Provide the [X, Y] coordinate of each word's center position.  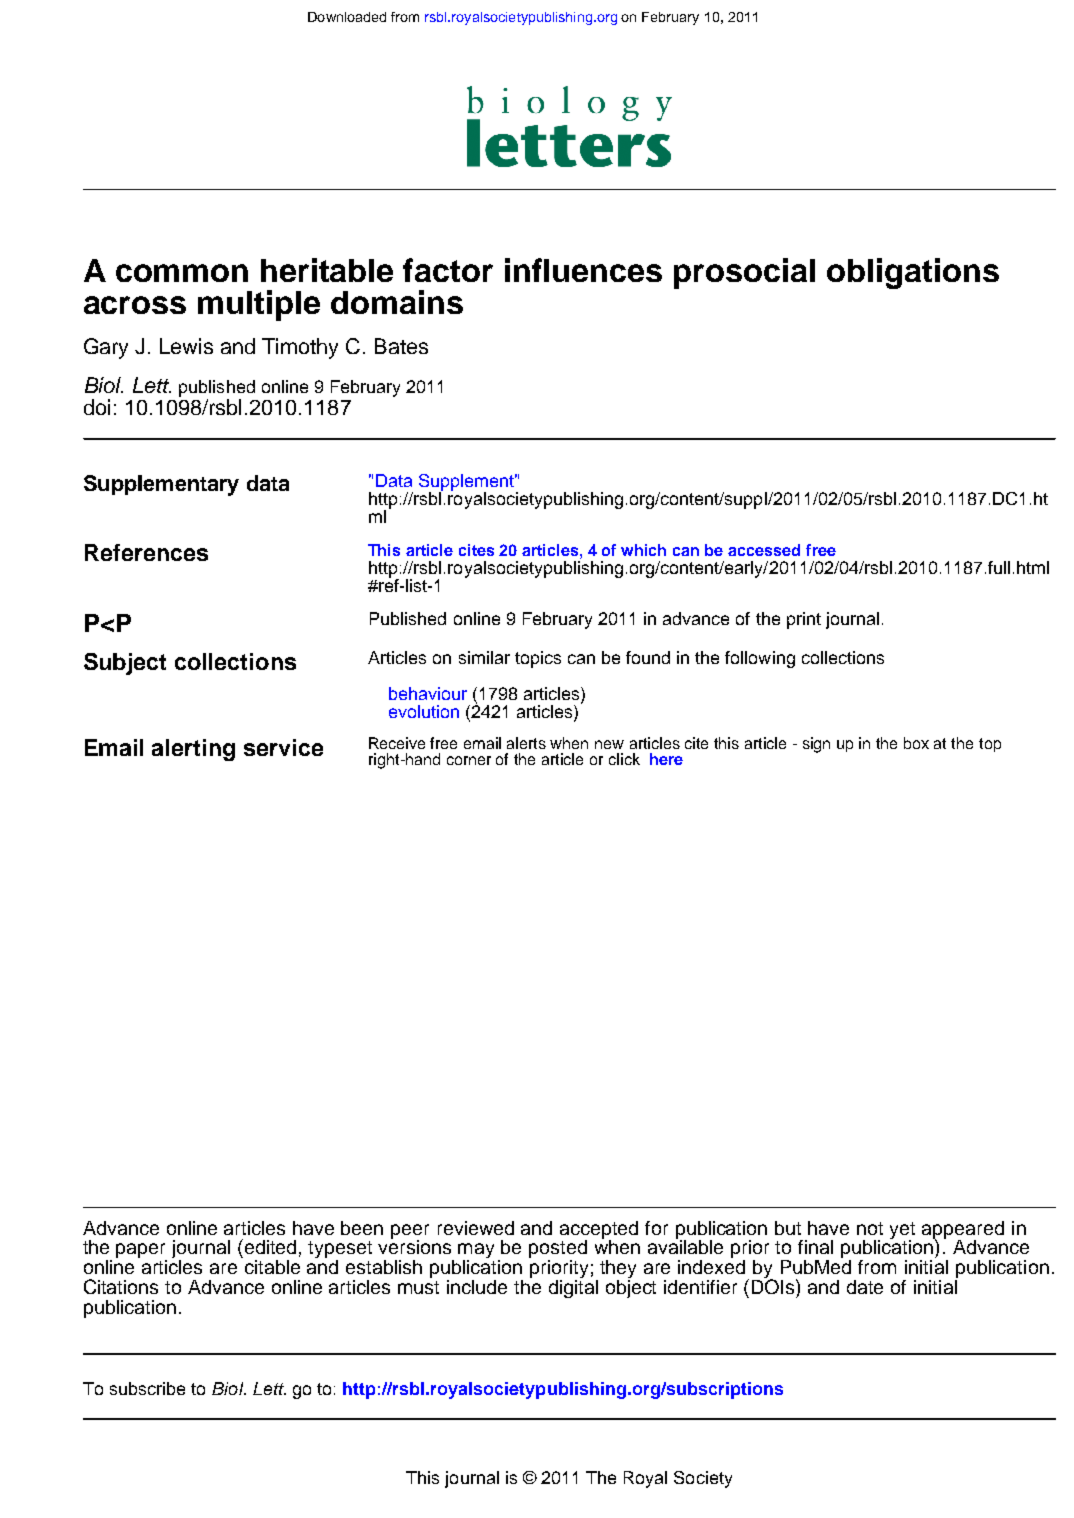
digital [573, 1287]
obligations [913, 273]
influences [583, 270]
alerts [526, 743]
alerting [193, 750]
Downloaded [347, 17]
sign [816, 745]
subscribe [147, 1388]
